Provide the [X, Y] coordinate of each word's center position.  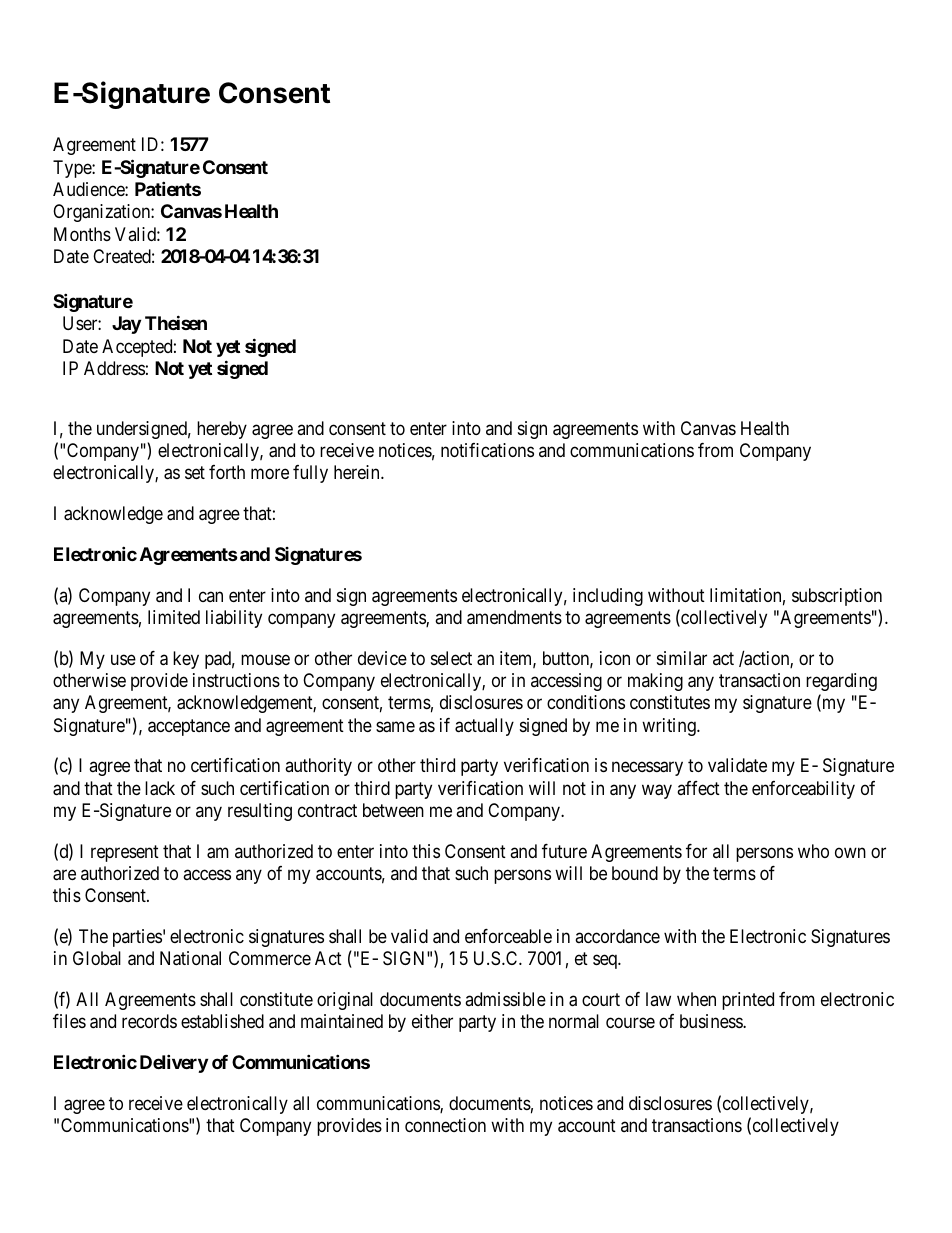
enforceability [803, 790]
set [195, 473]
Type [73, 169]
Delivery [174, 1063]
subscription [837, 597]
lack [160, 788]
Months [82, 234]
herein [358, 472]
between [393, 810]
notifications [487, 450]
